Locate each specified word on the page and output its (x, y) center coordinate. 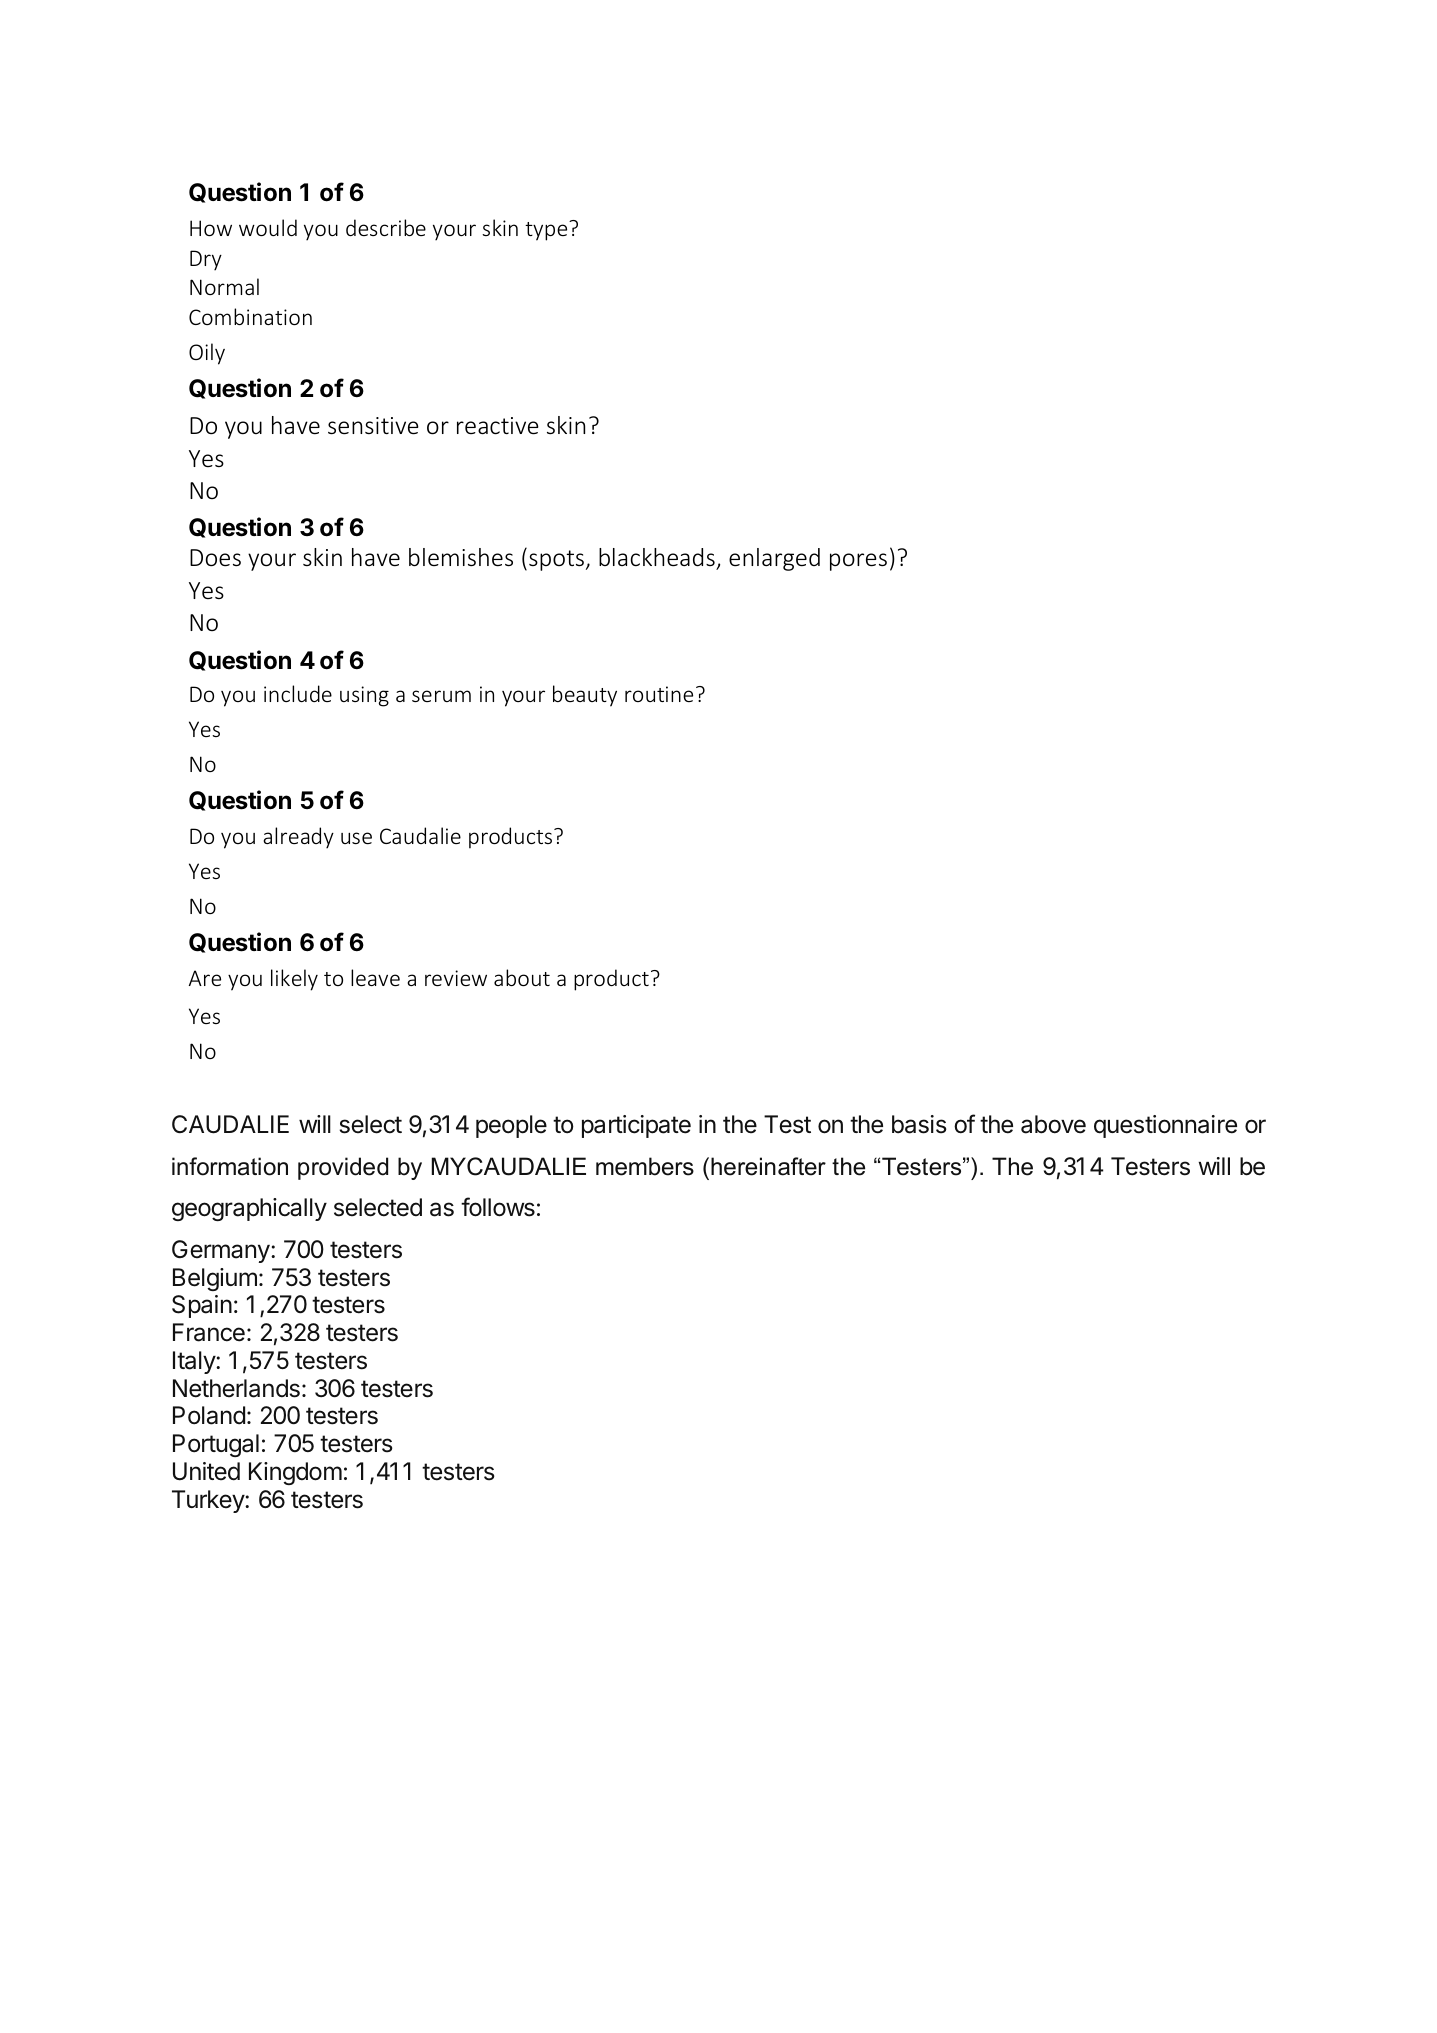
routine (659, 694)
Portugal (216, 1445)
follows (498, 1207)
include (298, 693)
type (547, 231)
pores (858, 562)
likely (294, 980)
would (268, 227)
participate (636, 1126)
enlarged (774, 559)
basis (919, 1124)
